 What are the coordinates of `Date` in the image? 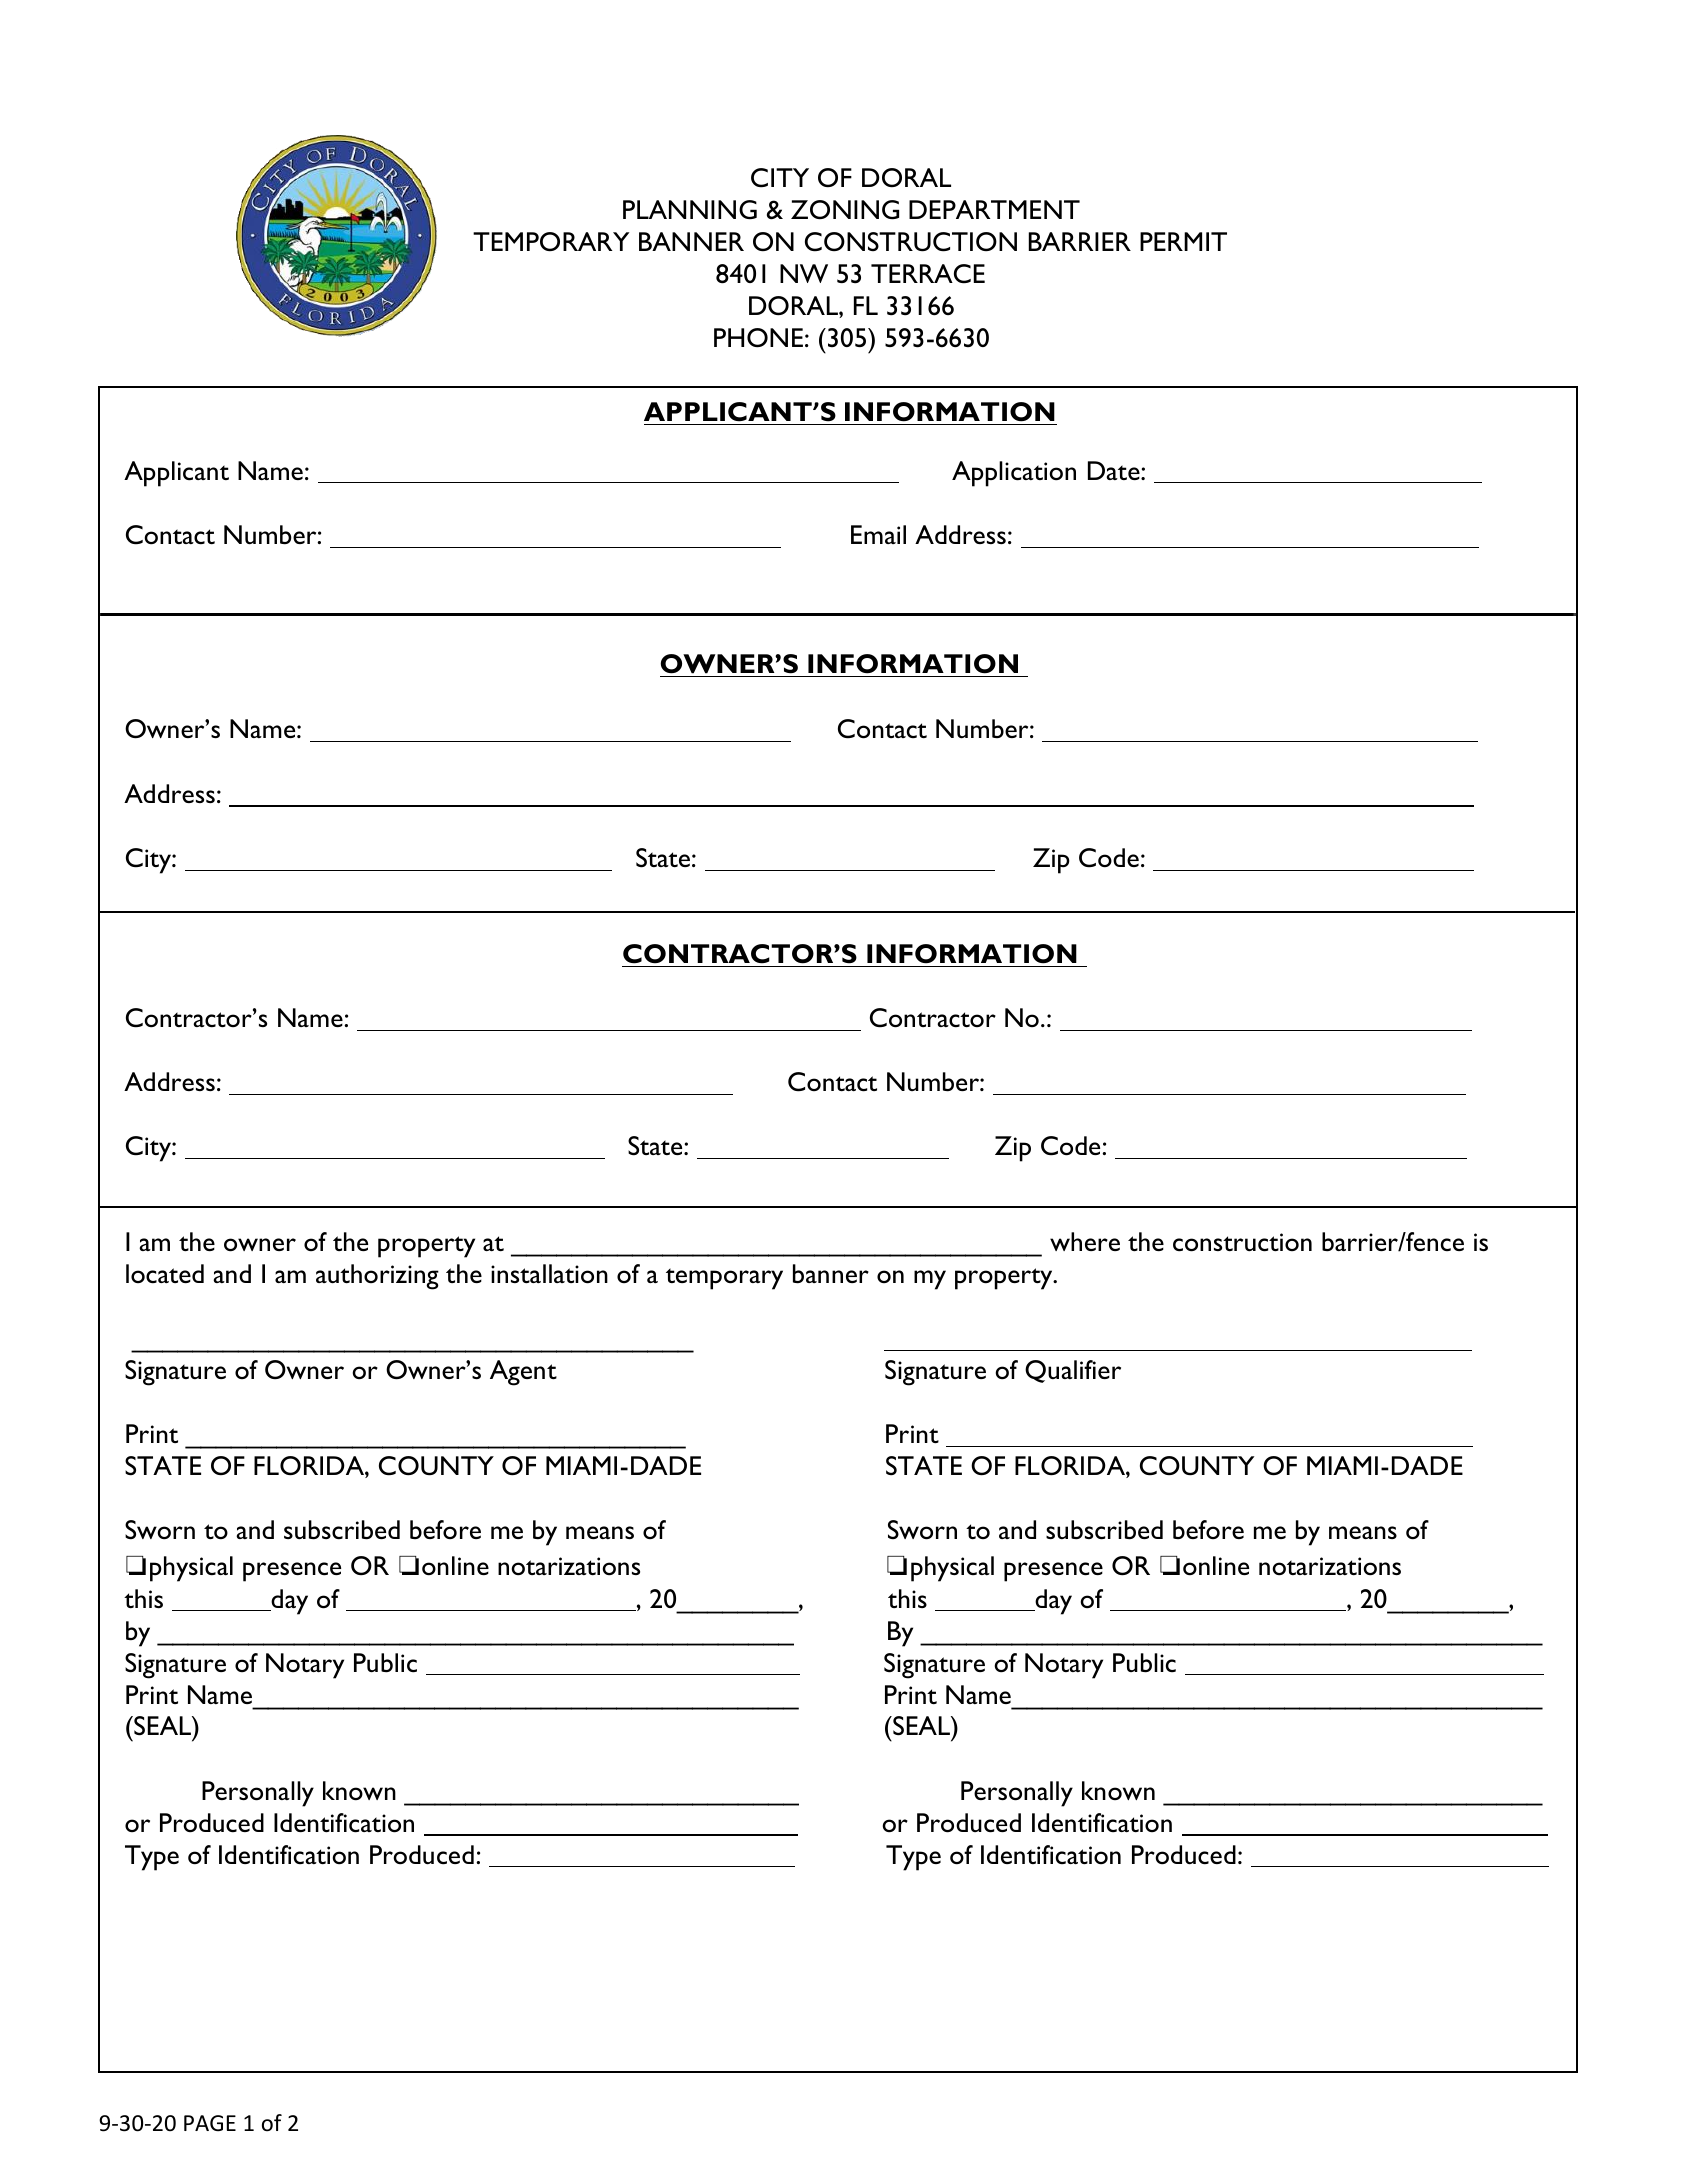 It's located at (1115, 470).
